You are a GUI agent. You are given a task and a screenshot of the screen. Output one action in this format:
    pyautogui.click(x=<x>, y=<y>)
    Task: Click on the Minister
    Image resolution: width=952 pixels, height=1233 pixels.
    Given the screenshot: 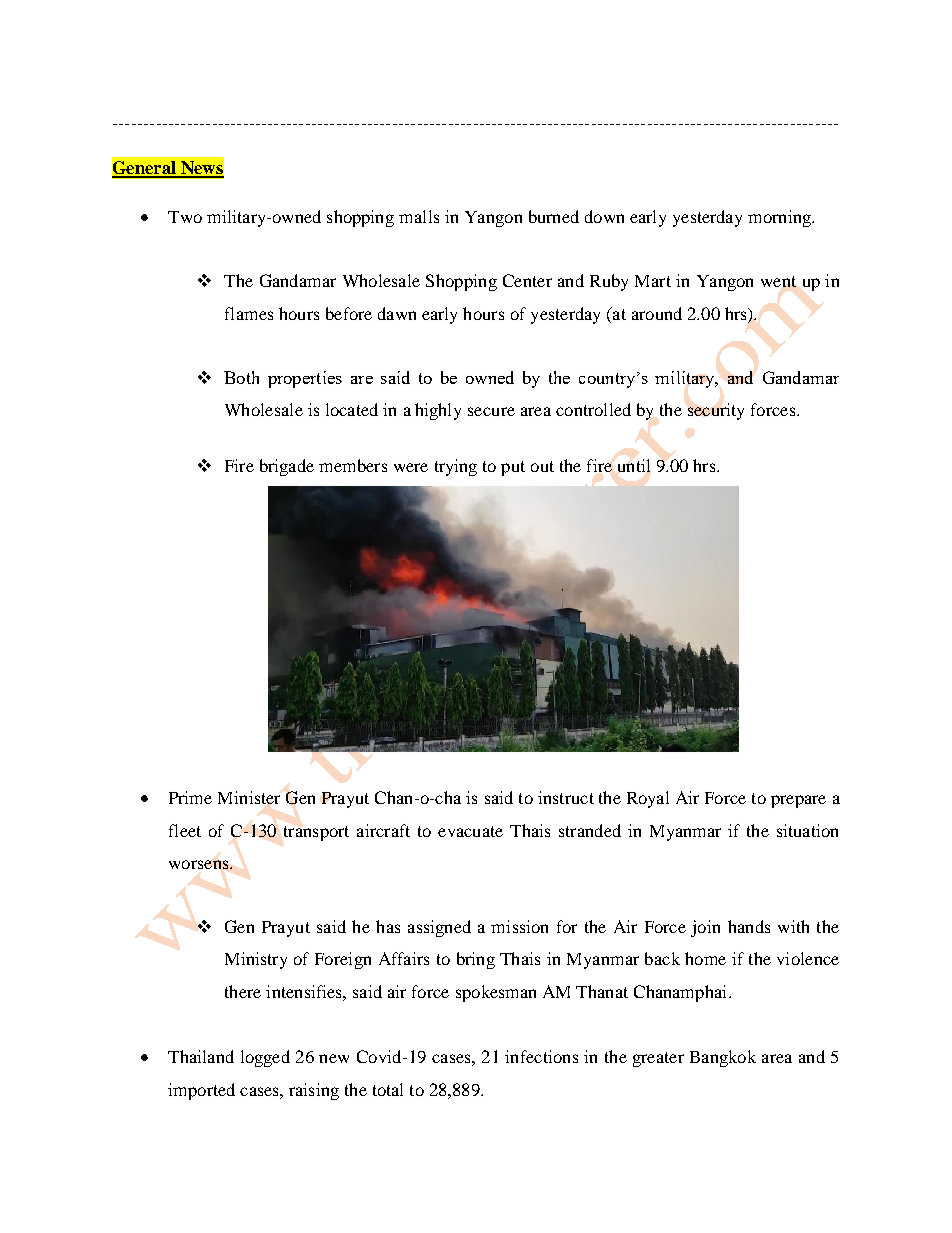 What is the action you would take?
    pyautogui.click(x=249, y=797)
